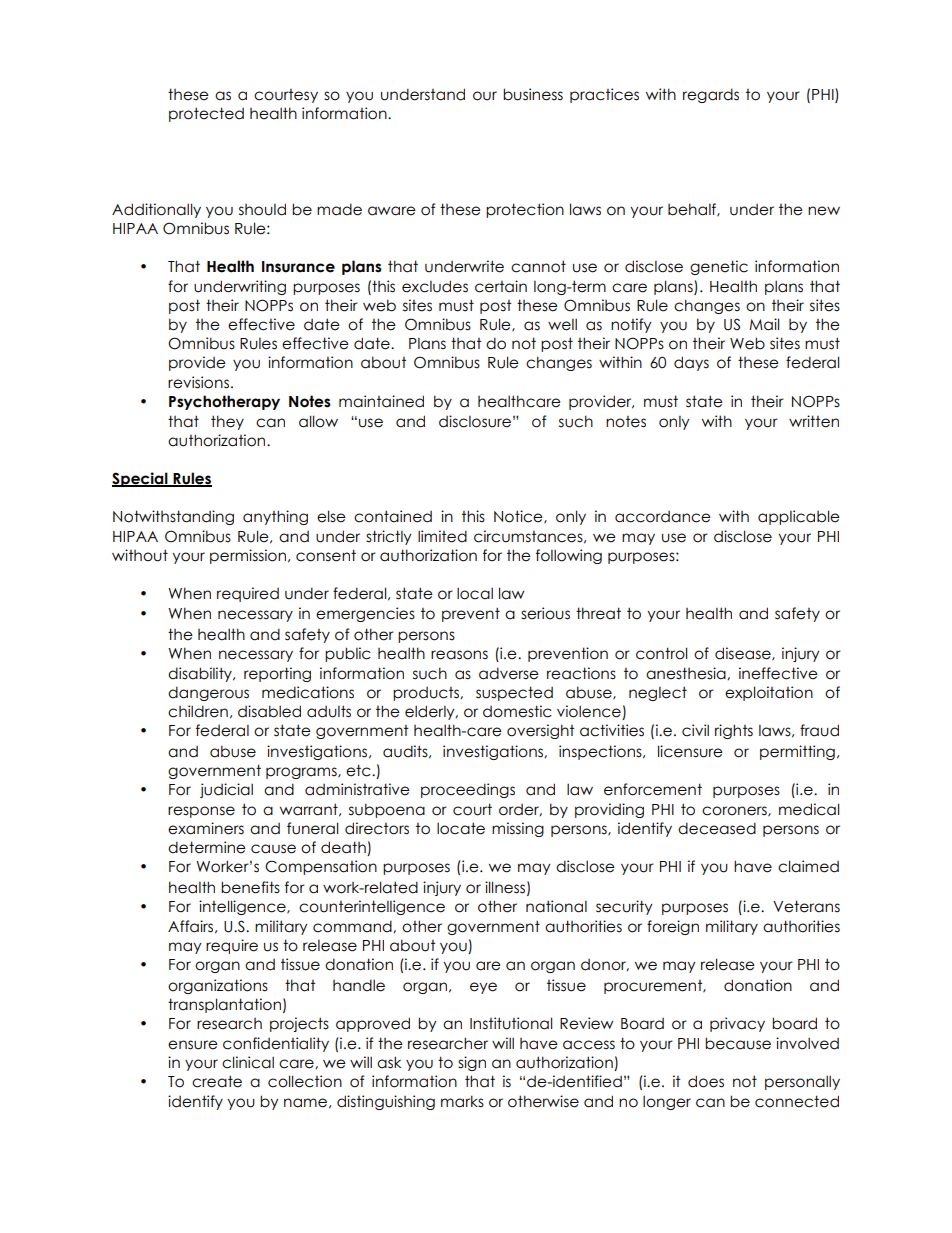 Image resolution: width=952 pixels, height=1233 pixels. I want to click on disease, so click(744, 654).
